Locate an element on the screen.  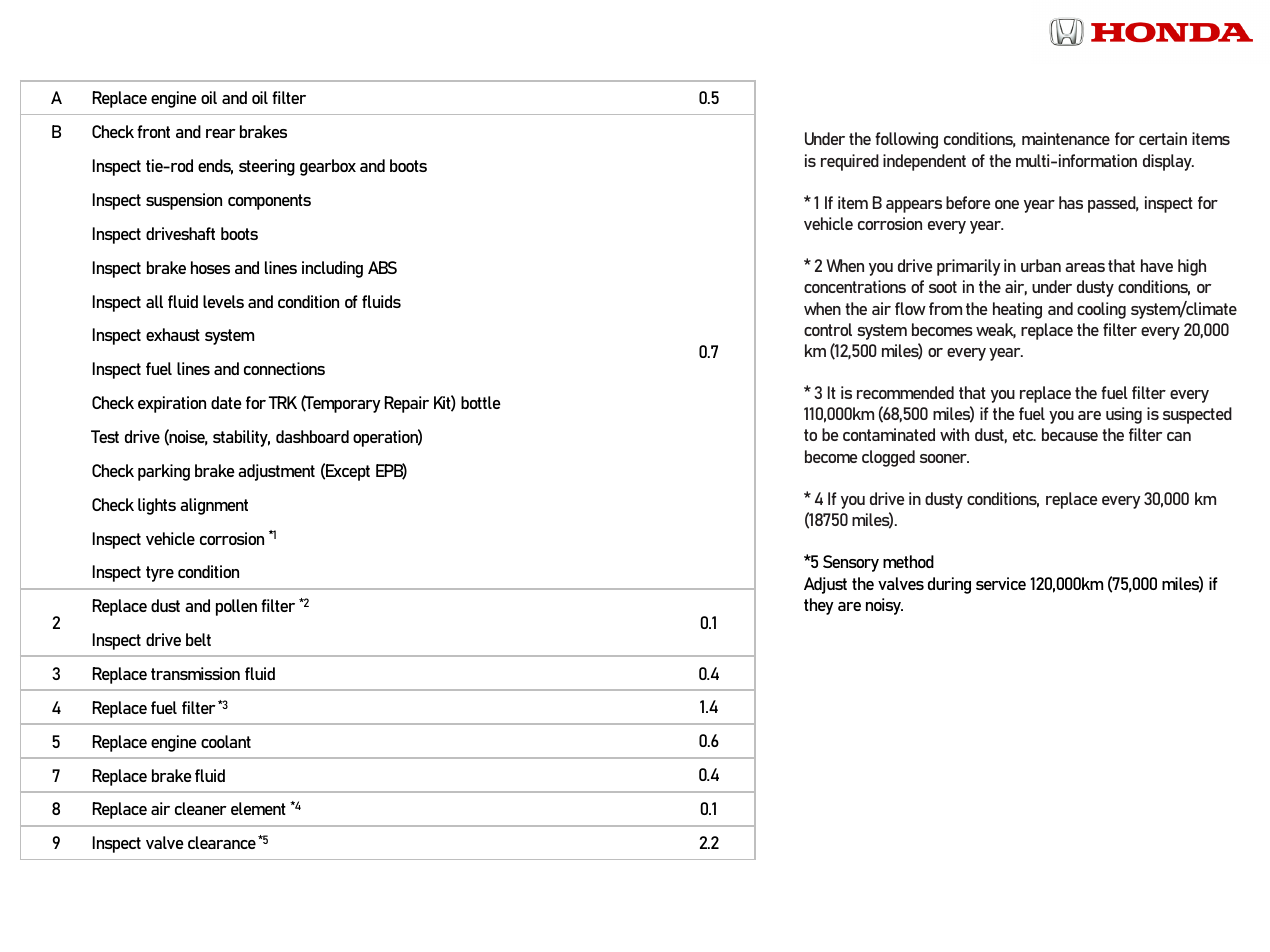
coolant is located at coordinates (226, 741).
